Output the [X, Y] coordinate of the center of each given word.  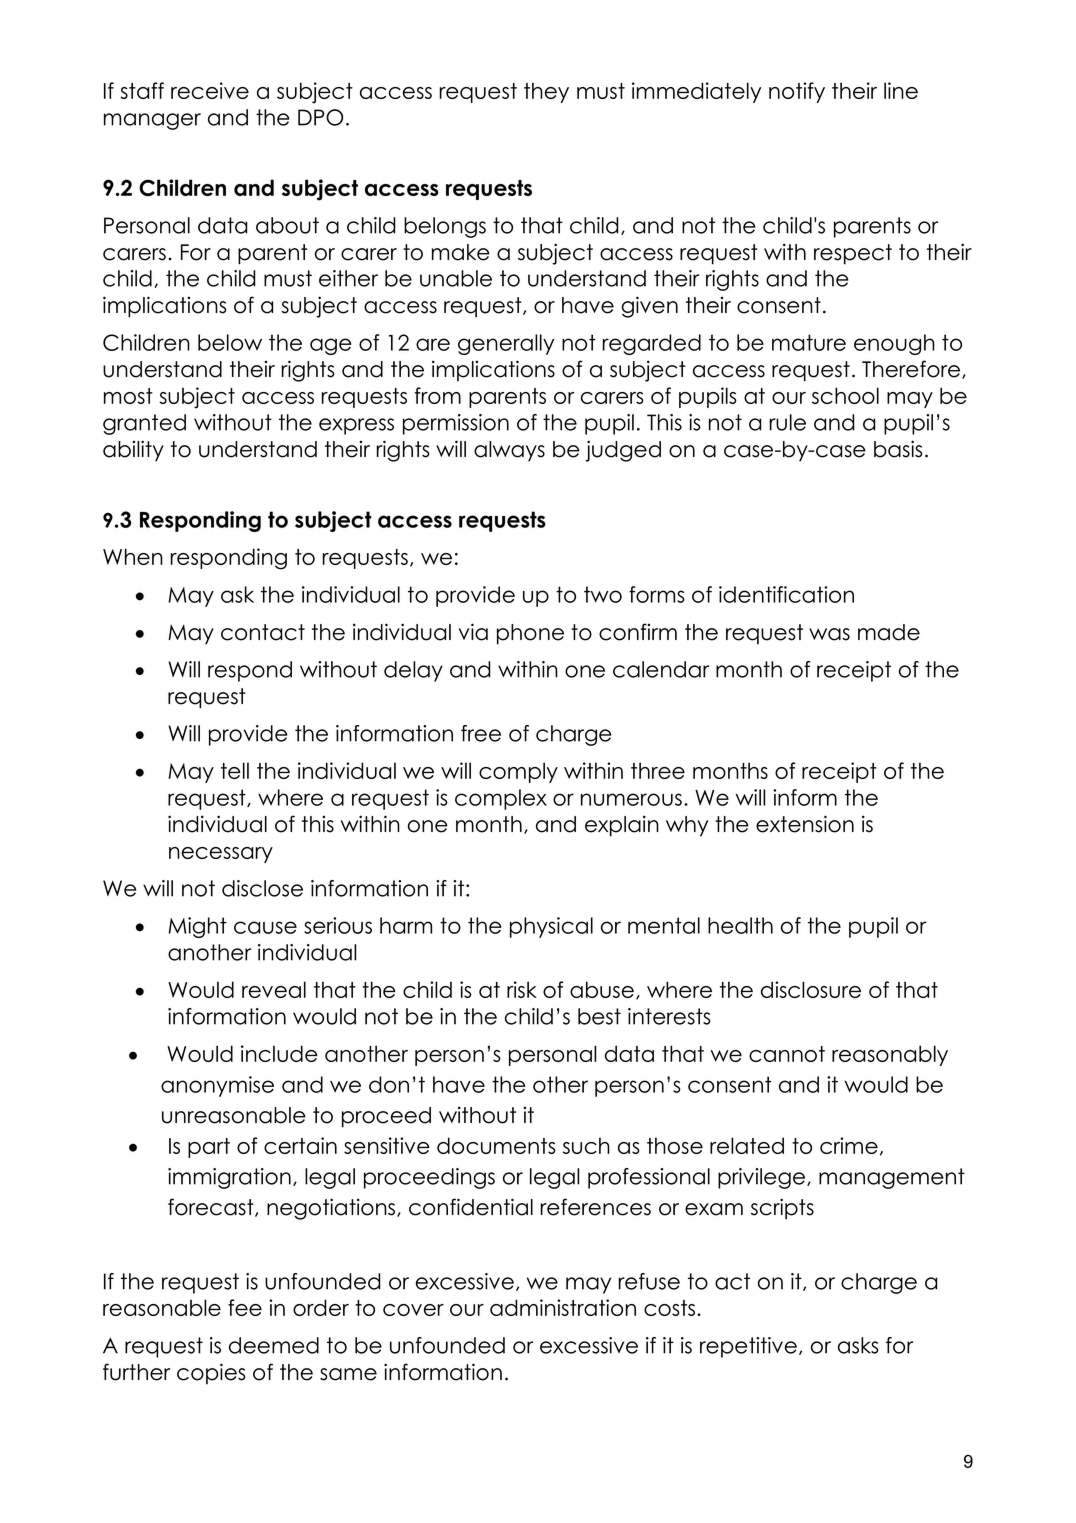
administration [563, 1307]
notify [797, 92]
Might [197, 927]
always [509, 451]
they [546, 92]
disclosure [811, 989]
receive [210, 90]
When [133, 556]
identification [786, 594]
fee [245, 1307]
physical [551, 927]
